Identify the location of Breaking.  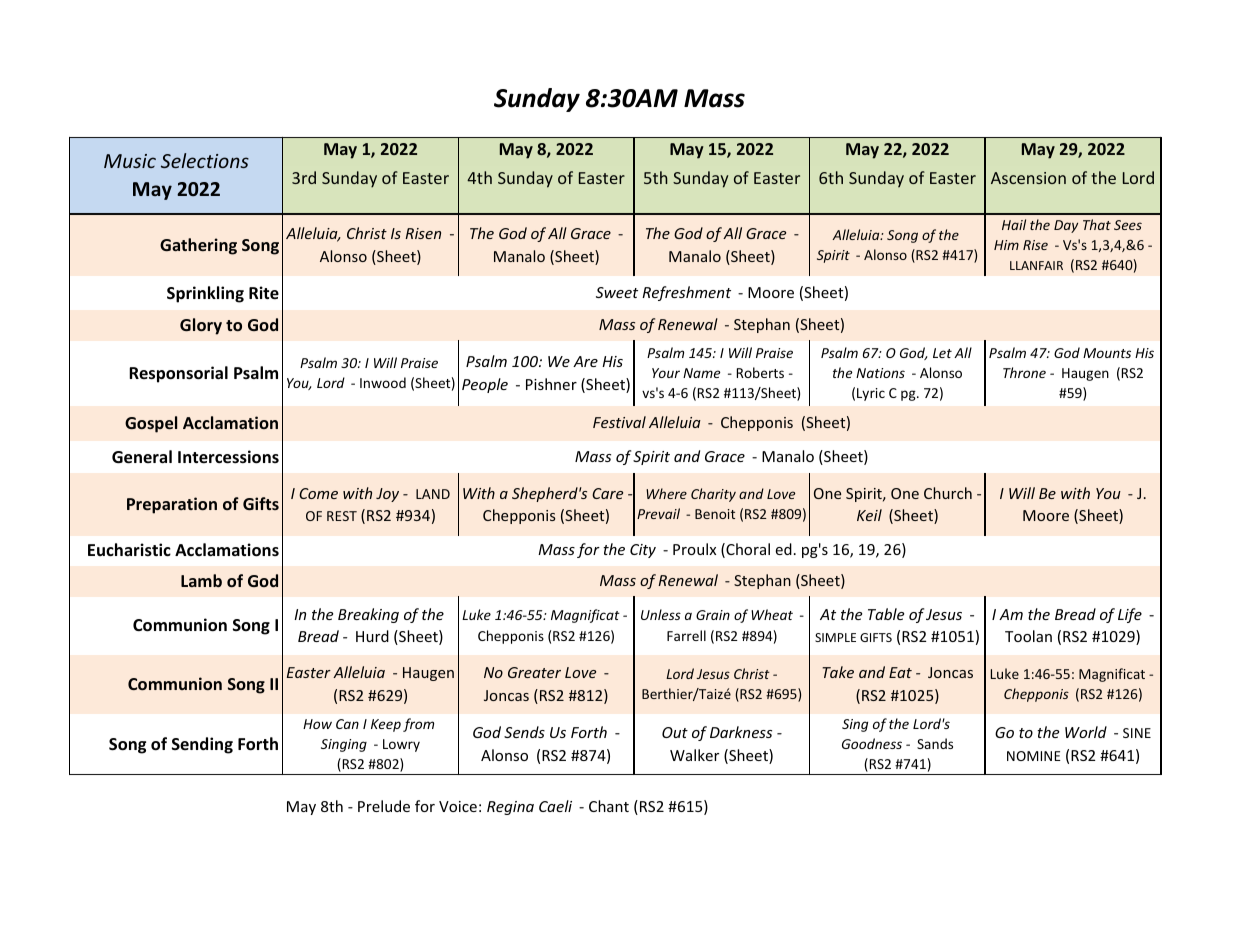
(368, 615).
